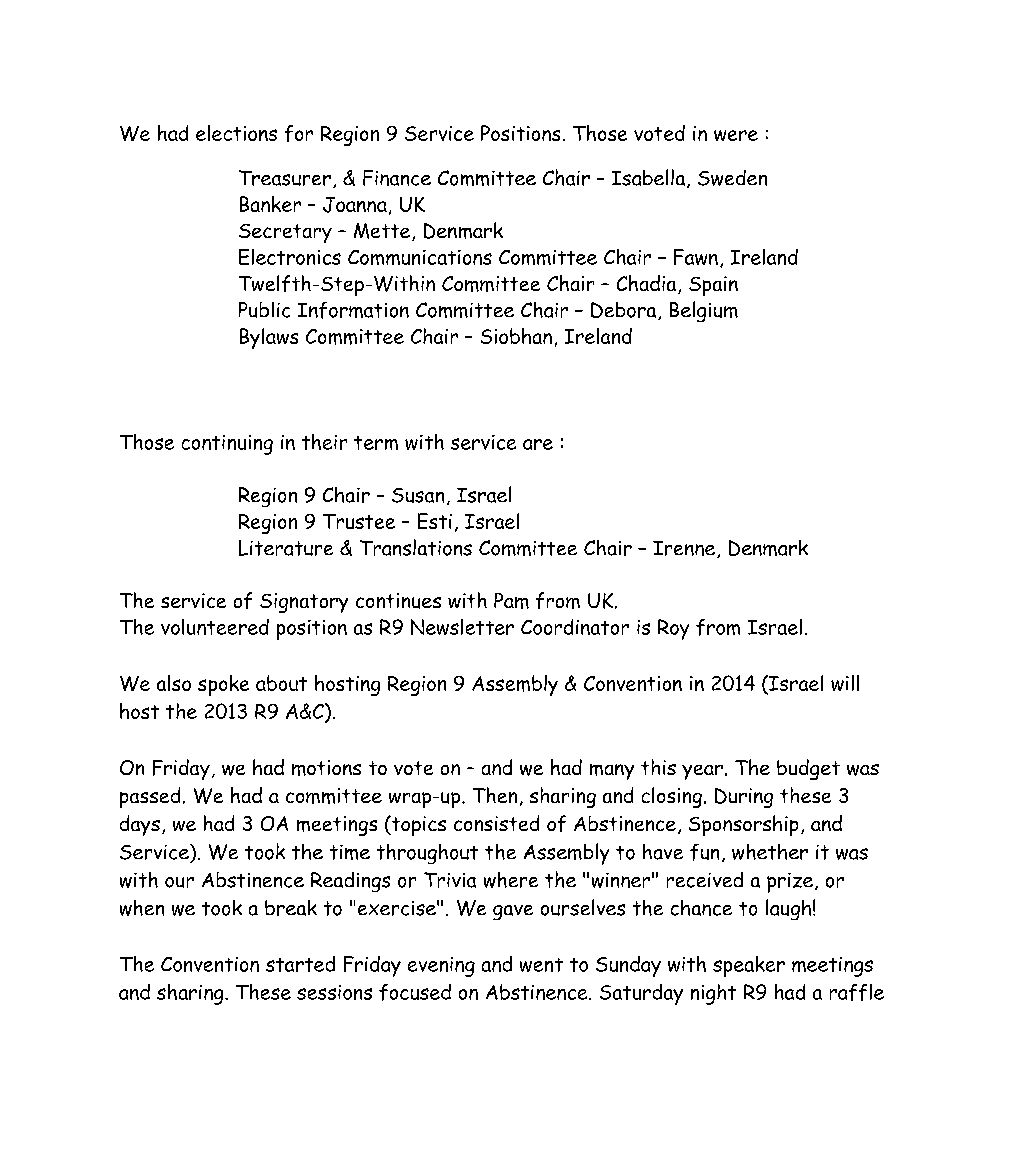 The image size is (1010, 1176). I want to click on Bylaws, so click(269, 338).
